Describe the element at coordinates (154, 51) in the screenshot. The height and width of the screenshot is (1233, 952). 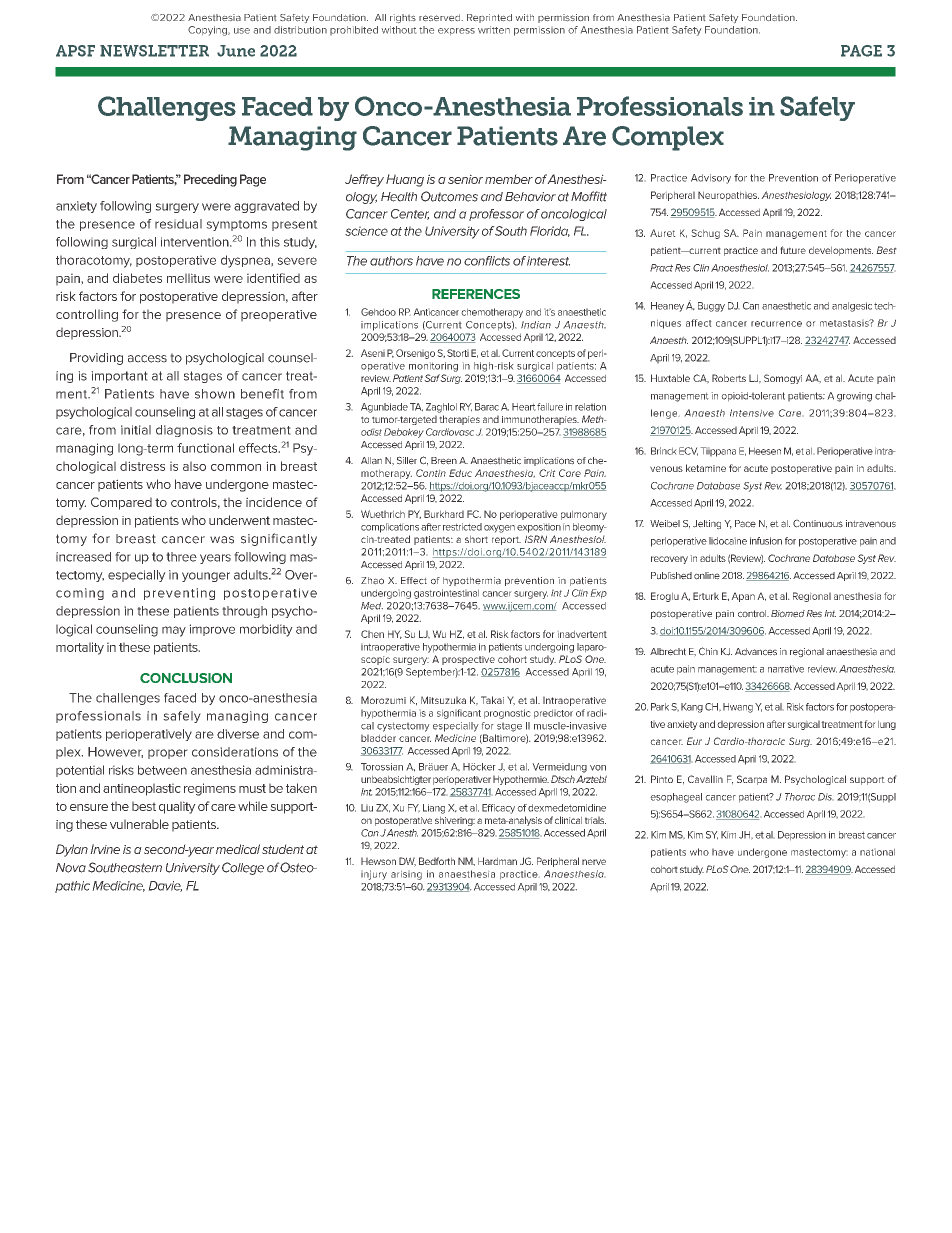
I see `NEWSLETTER` at that location.
